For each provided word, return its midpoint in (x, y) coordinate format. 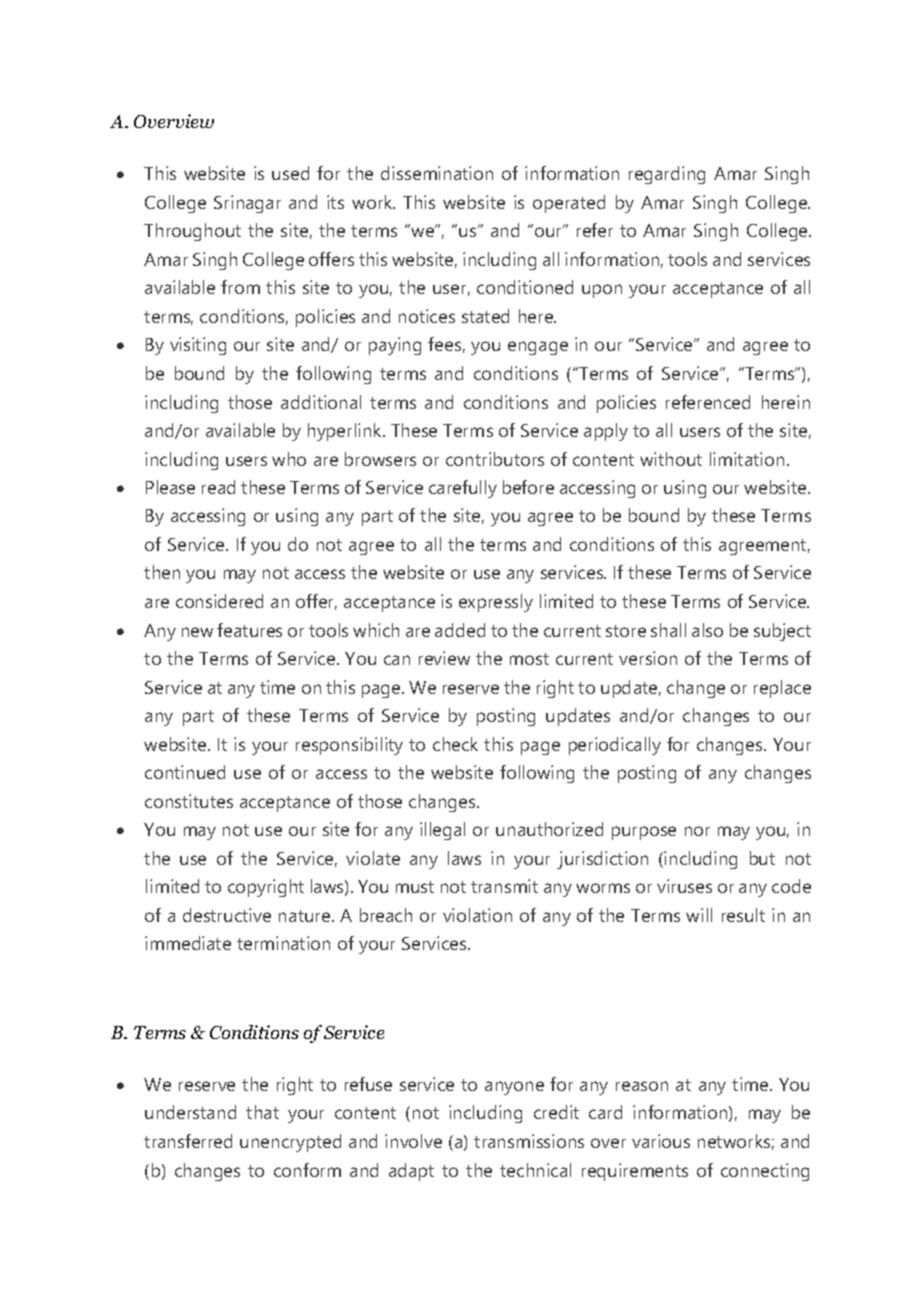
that (262, 1112)
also (707, 630)
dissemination (437, 173)
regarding (667, 175)
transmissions (529, 1141)
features (249, 630)
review (444, 658)
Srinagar (247, 204)
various (661, 1141)
